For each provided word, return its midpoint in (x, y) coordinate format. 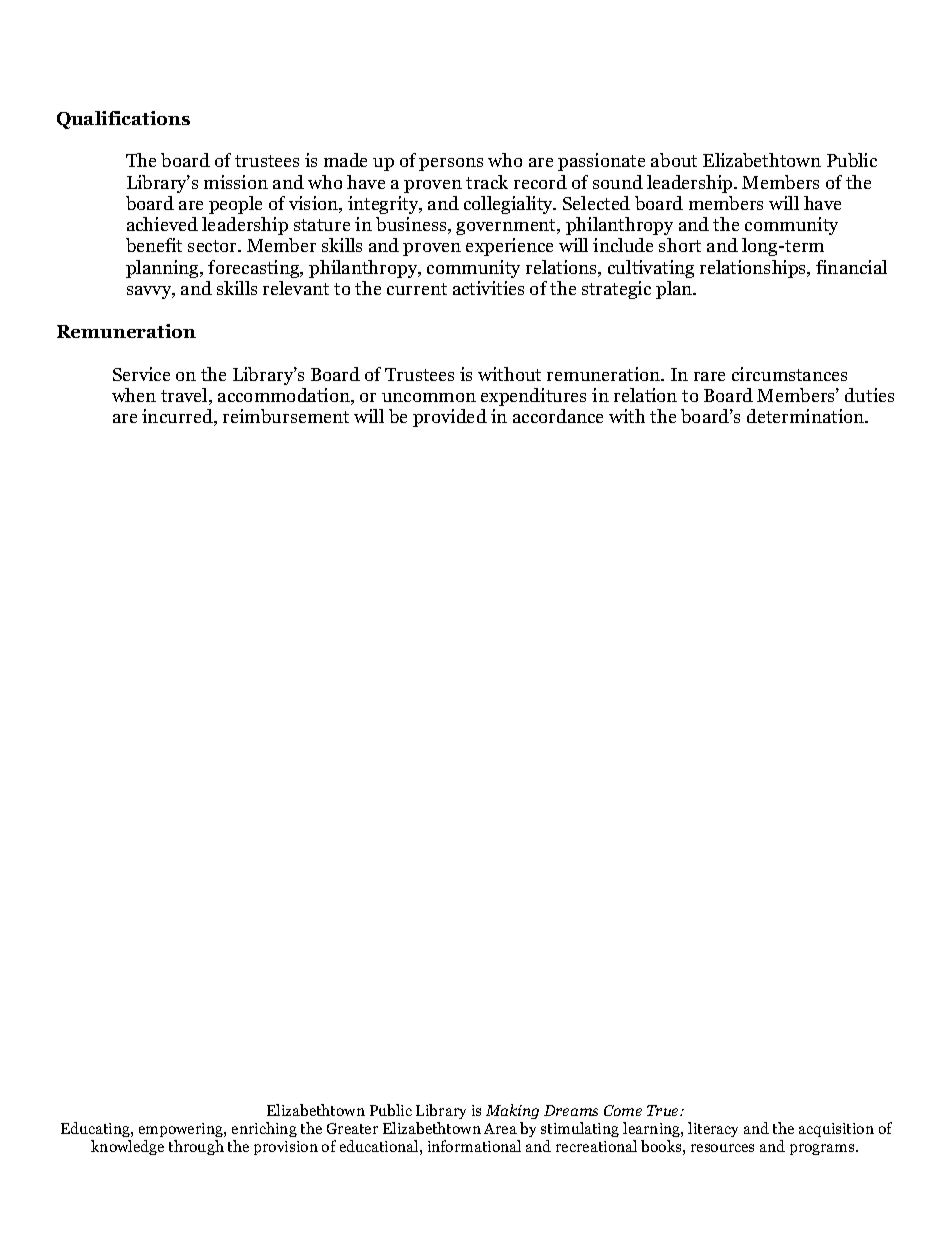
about (674, 160)
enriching (264, 1131)
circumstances (789, 374)
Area (500, 1128)
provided (450, 418)
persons (451, 164)
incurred (179, 417)
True (664, 1110)
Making (512, 1113)
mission (236, 182)
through (196, 1147)
